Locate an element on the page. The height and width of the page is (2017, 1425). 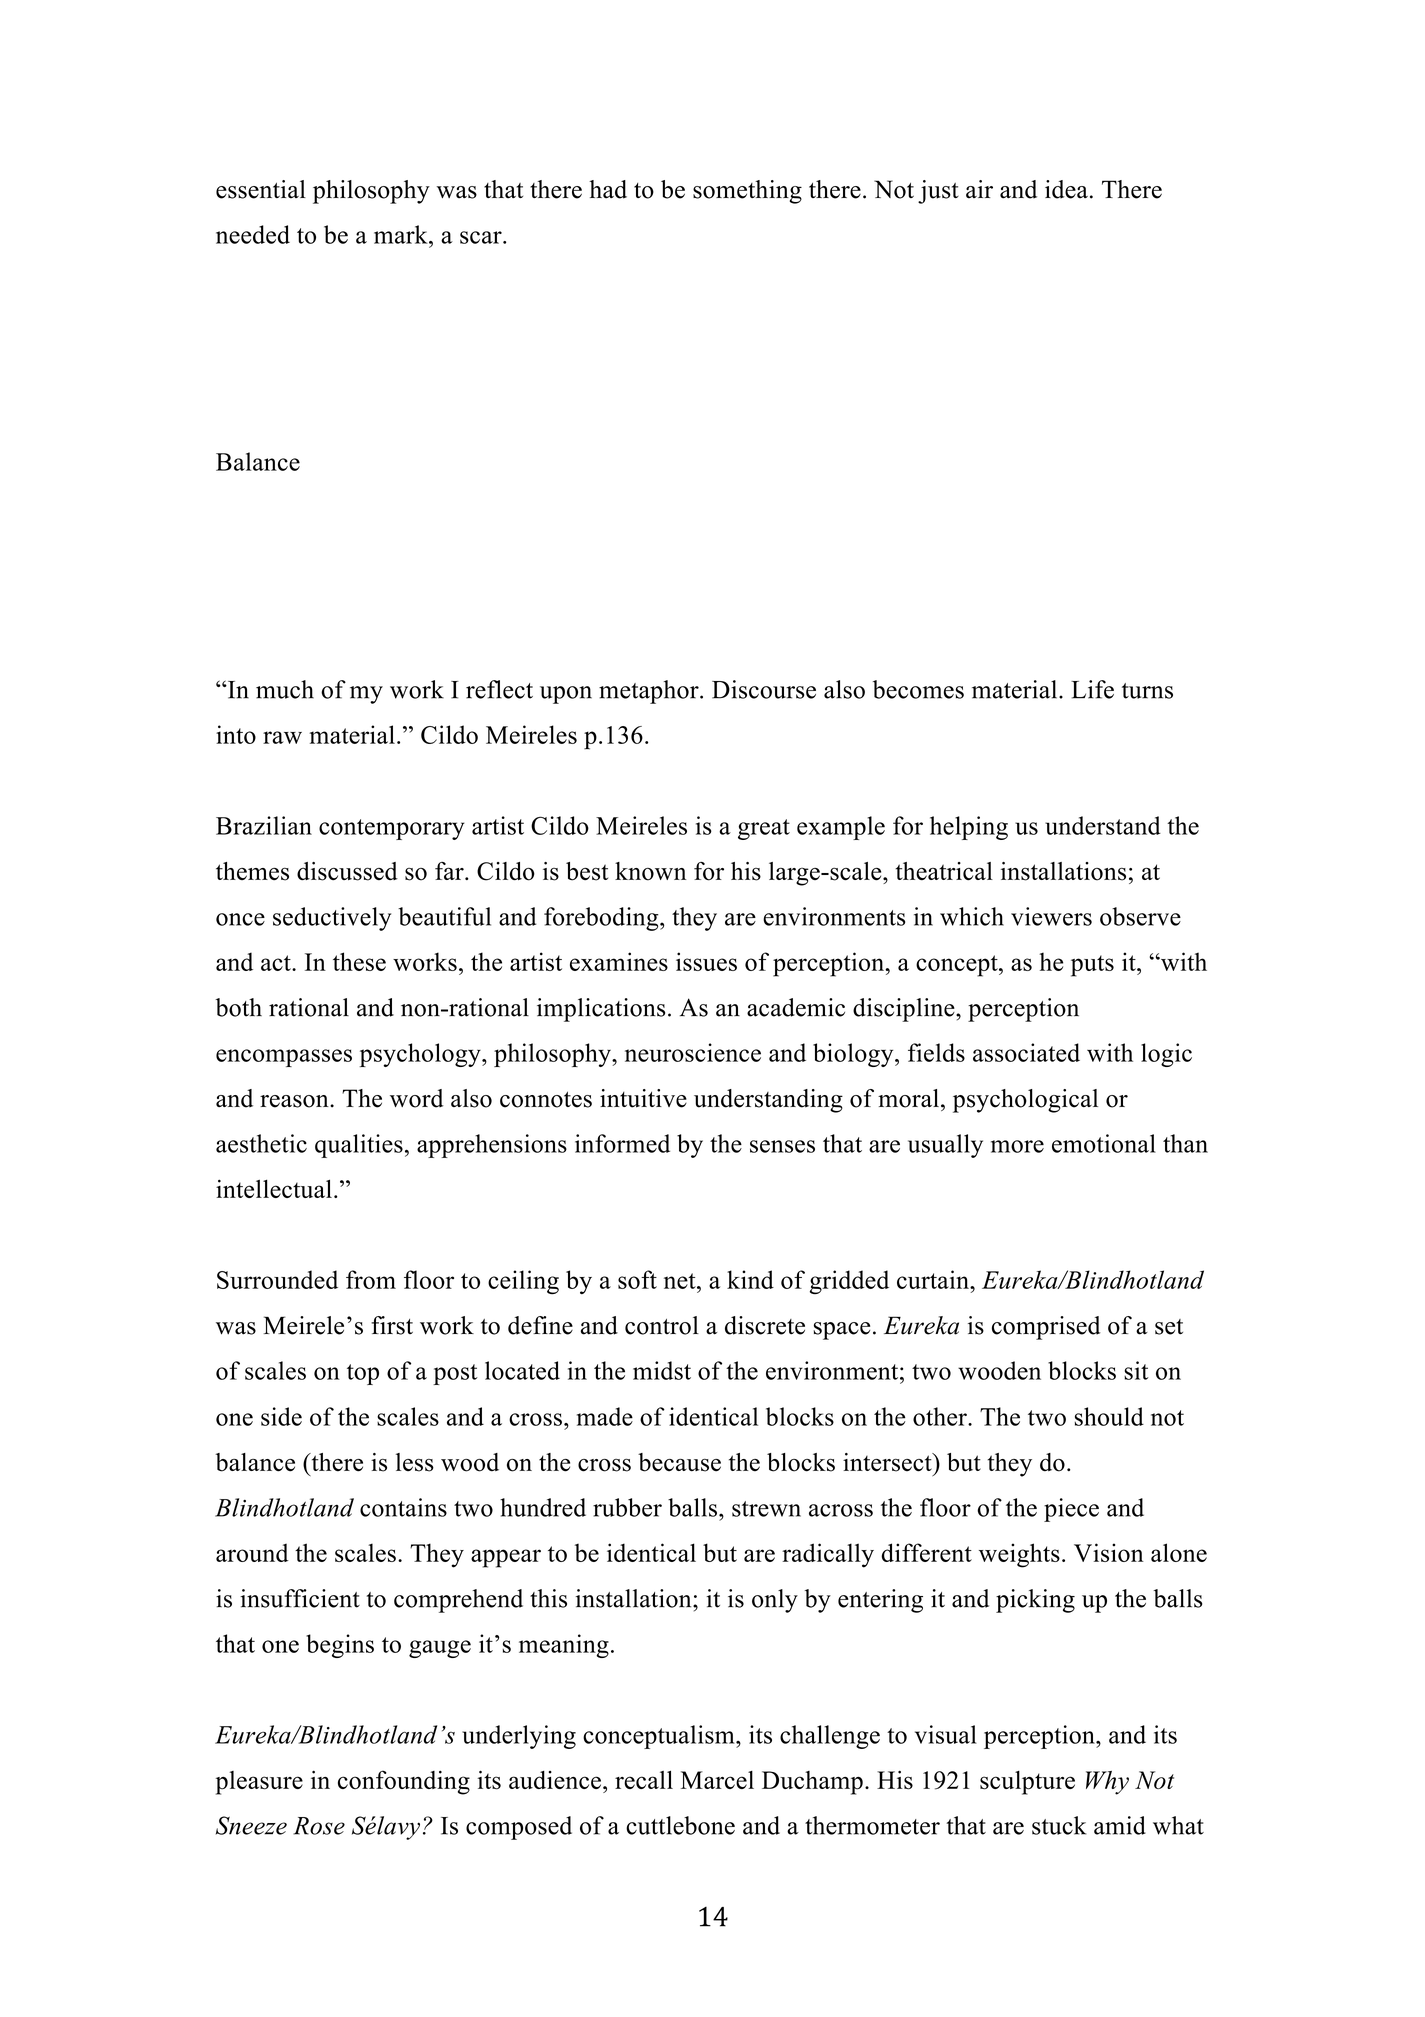
Life is located at coordinates (1092, 689).
